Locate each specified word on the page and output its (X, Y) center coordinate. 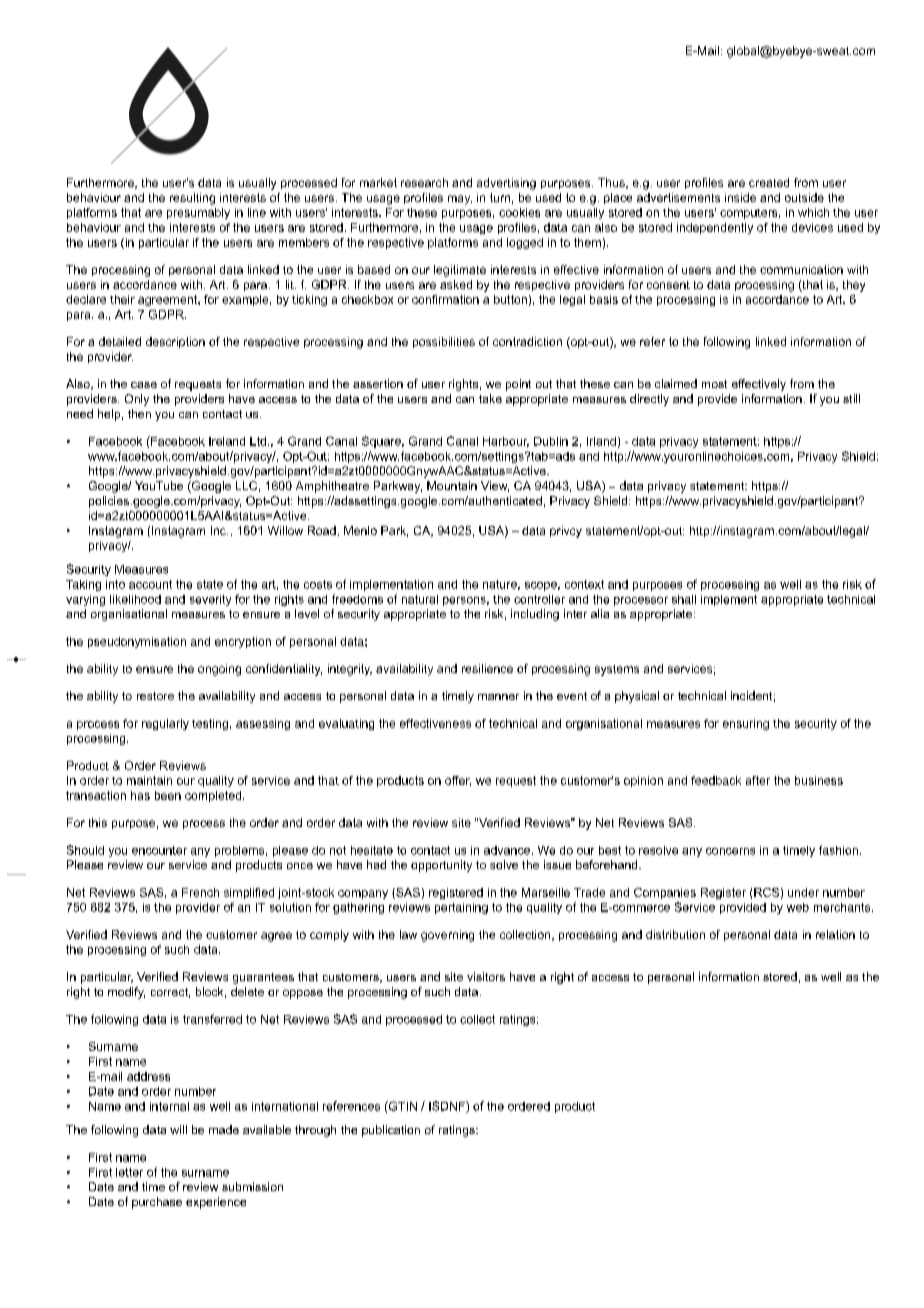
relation (835, 934)
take (490, 398)
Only (137, 400)
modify (126, 993)
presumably (198, 213)
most (714, 384)
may (460, 200)
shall (684, 599)
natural (420, 599)
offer (458, 781)
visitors (486, 976)
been (168, 795)
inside (740, 197)
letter (129, 1172)
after (758, 780)
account (150, 584)
